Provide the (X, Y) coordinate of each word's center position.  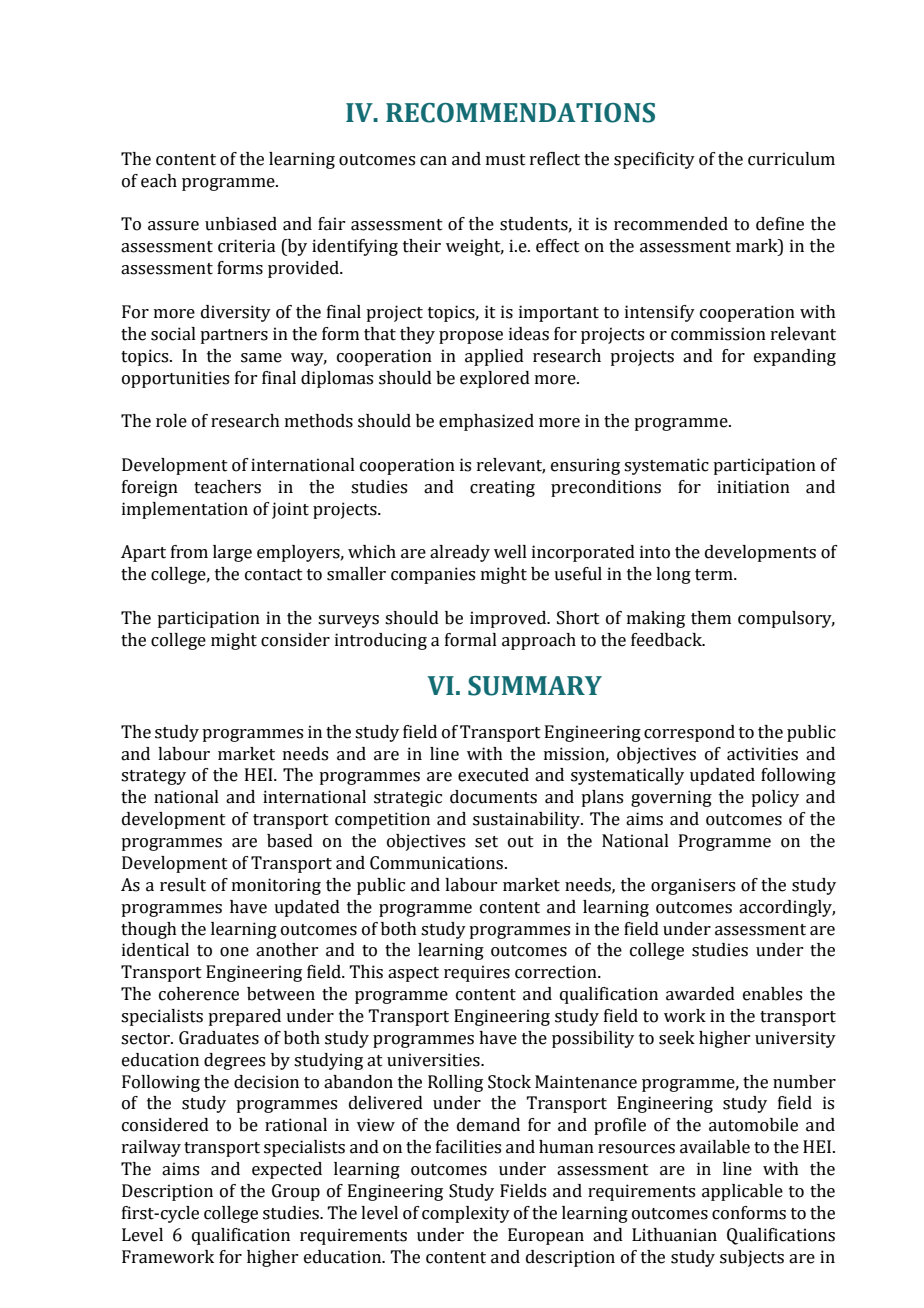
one (234, 952)
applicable (742, 1192)
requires (477, 973)
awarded (700, 994)
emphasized (486, 422)
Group (296, 1192)
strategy (153, 777)
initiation (753, 487)
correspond (689, 733)
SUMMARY (535, 686)
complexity (466, 1214)
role (171, 421)
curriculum (791, 159)
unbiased (241, 224)
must (506, 160)
